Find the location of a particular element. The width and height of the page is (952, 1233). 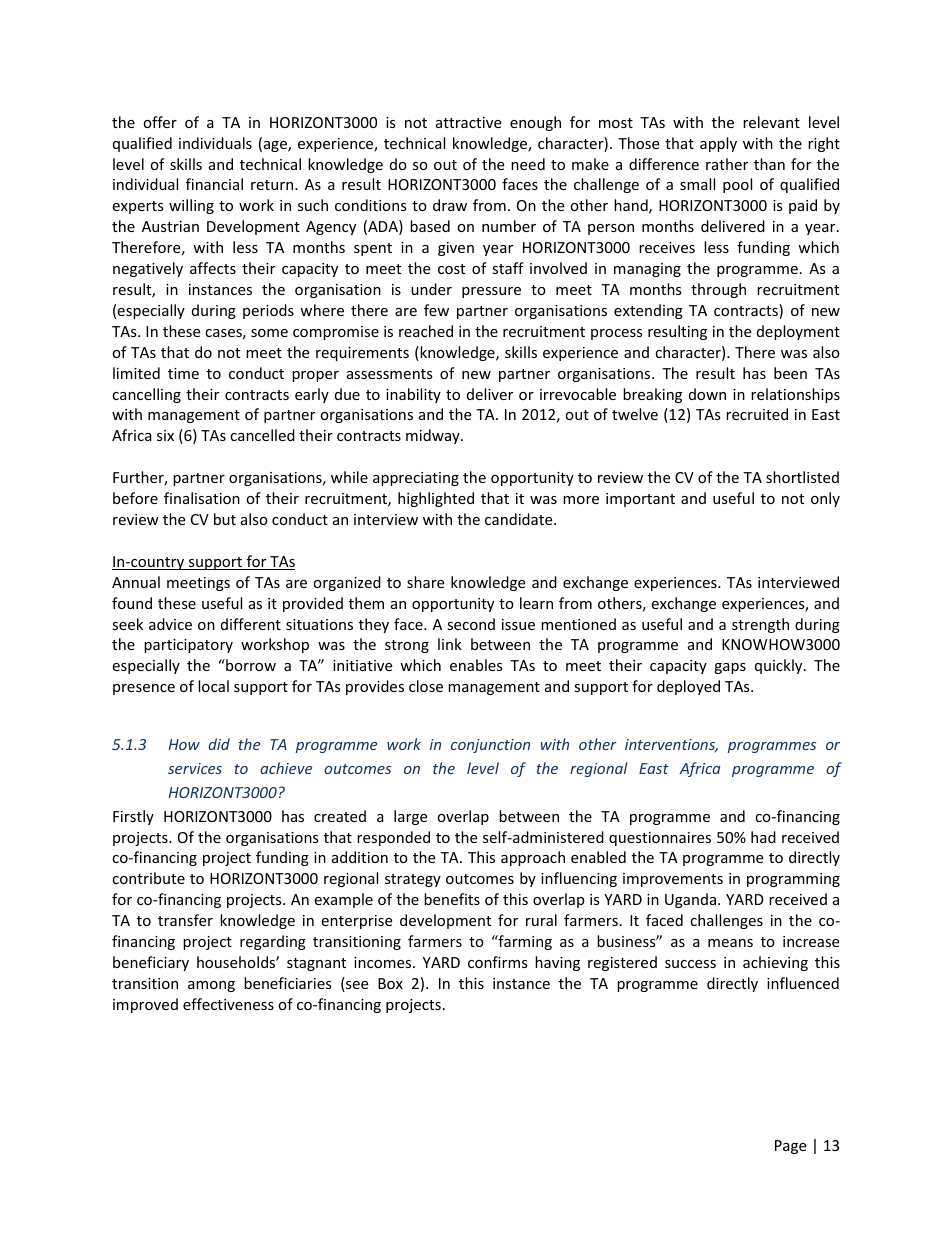

contribute is located at coordinates (148, 878).
